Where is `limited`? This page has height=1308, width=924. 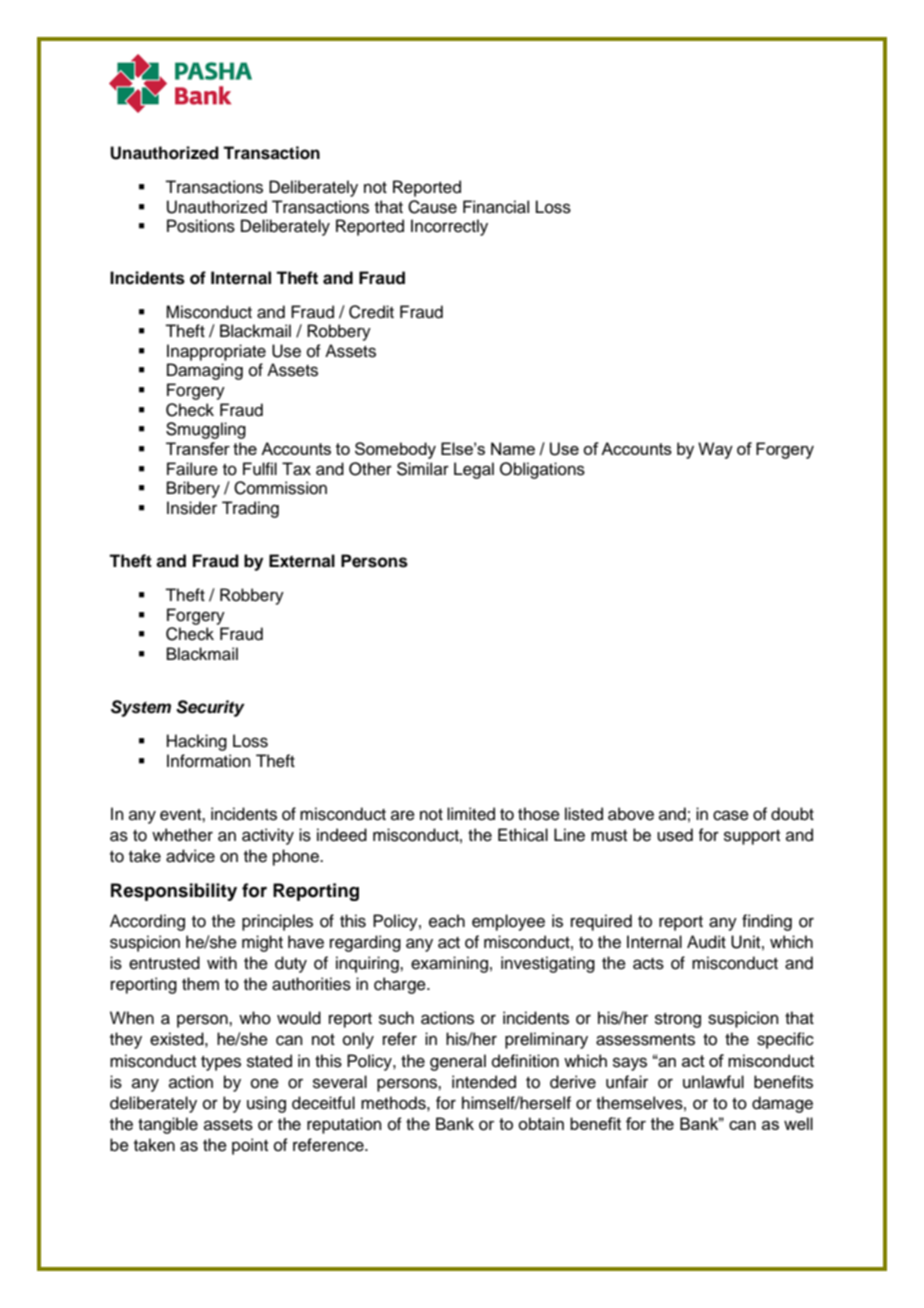
limited is located at coordinates (471, 814).
